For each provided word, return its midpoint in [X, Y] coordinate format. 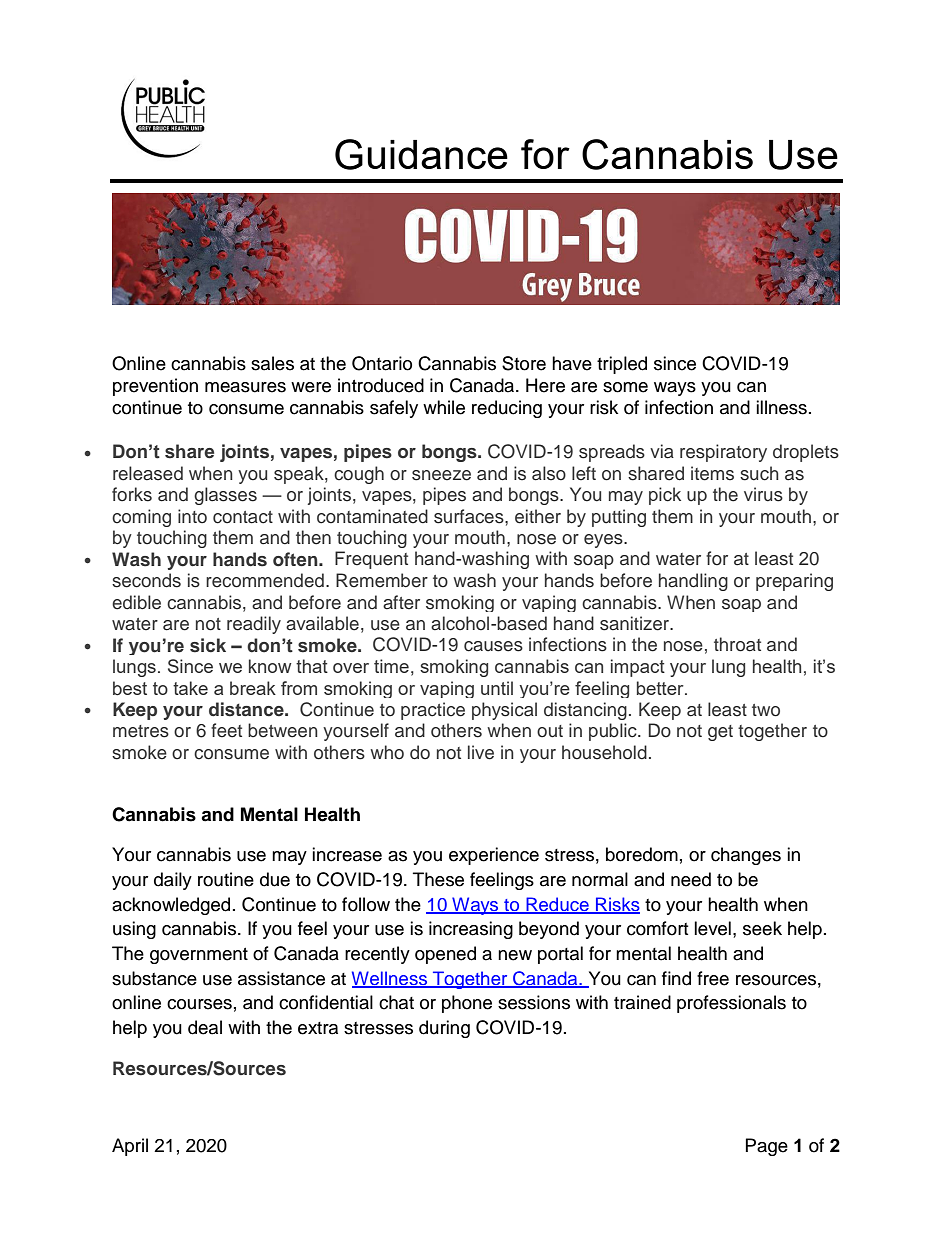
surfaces [470, 516]
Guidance [421, 154]
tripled [622, 365]
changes [746, 856]
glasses [225, 496]
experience [494, 856]
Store [524, 363]
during [444, 1029]
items [712, 473]
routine [226, 879]
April [130, 1147]
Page [767, 1147]
